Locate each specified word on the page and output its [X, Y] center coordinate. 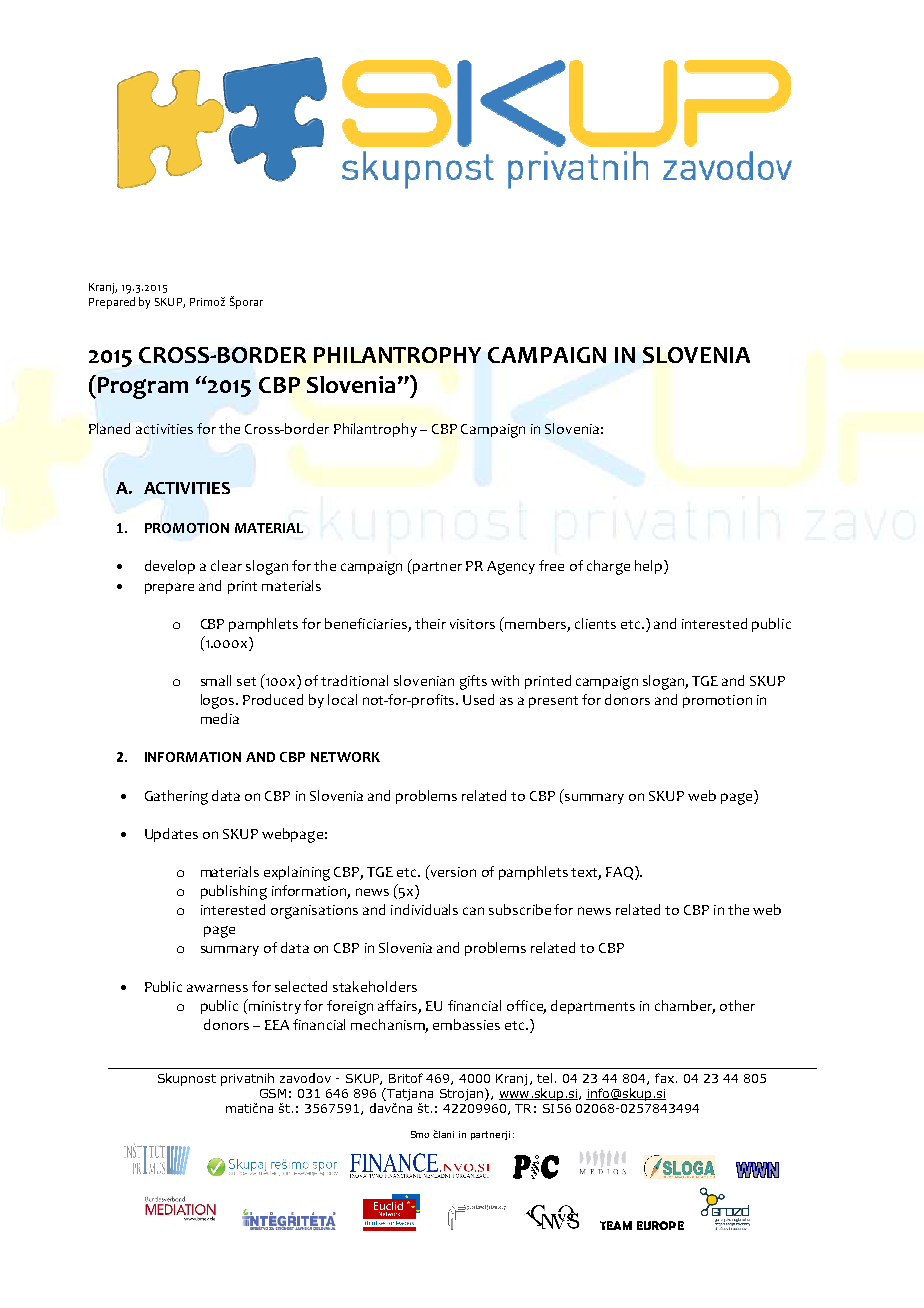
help [650, 567]
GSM [273, 1093]
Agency [511, 568]
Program [143, 388]
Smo [420, 1134]
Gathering [176, 797]
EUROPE [660, 1225]
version [452, 872]
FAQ [621, 873]
